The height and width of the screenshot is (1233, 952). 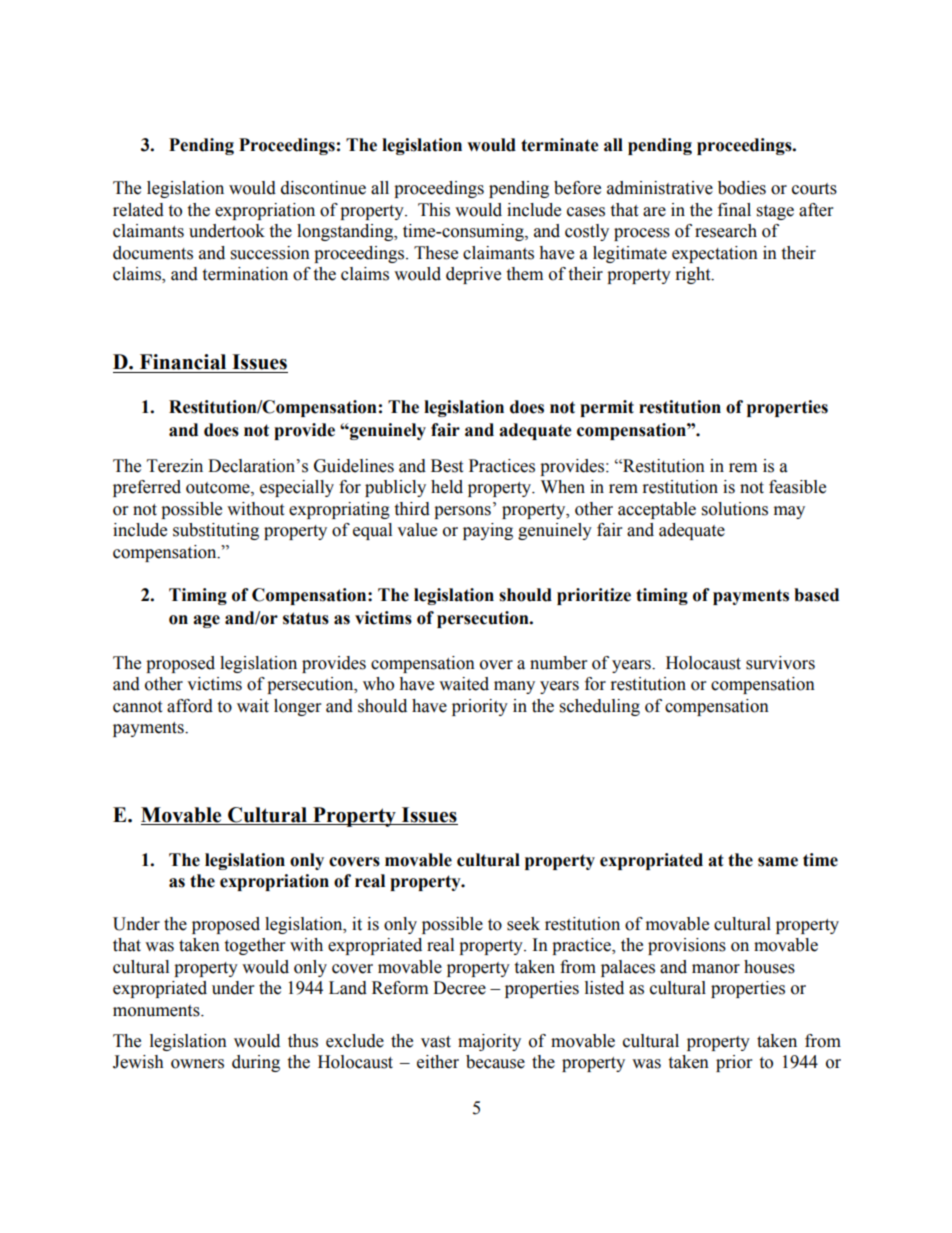 I want to click on This, so click(x=434, y=210).
